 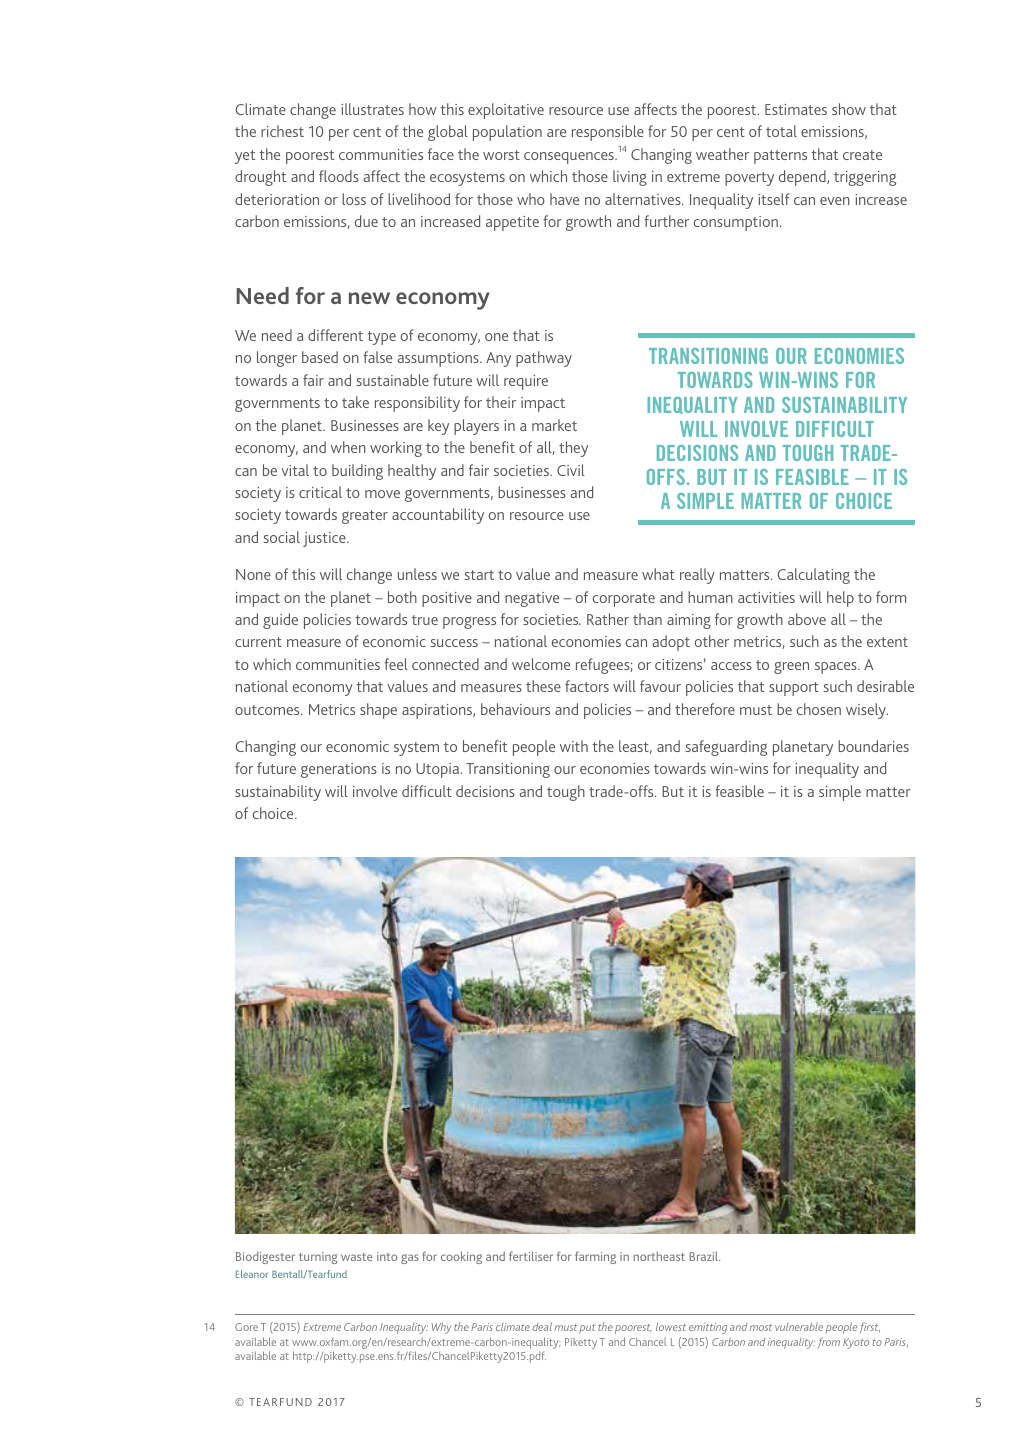 I want to click on responsible, so click(x=608, y=133).
